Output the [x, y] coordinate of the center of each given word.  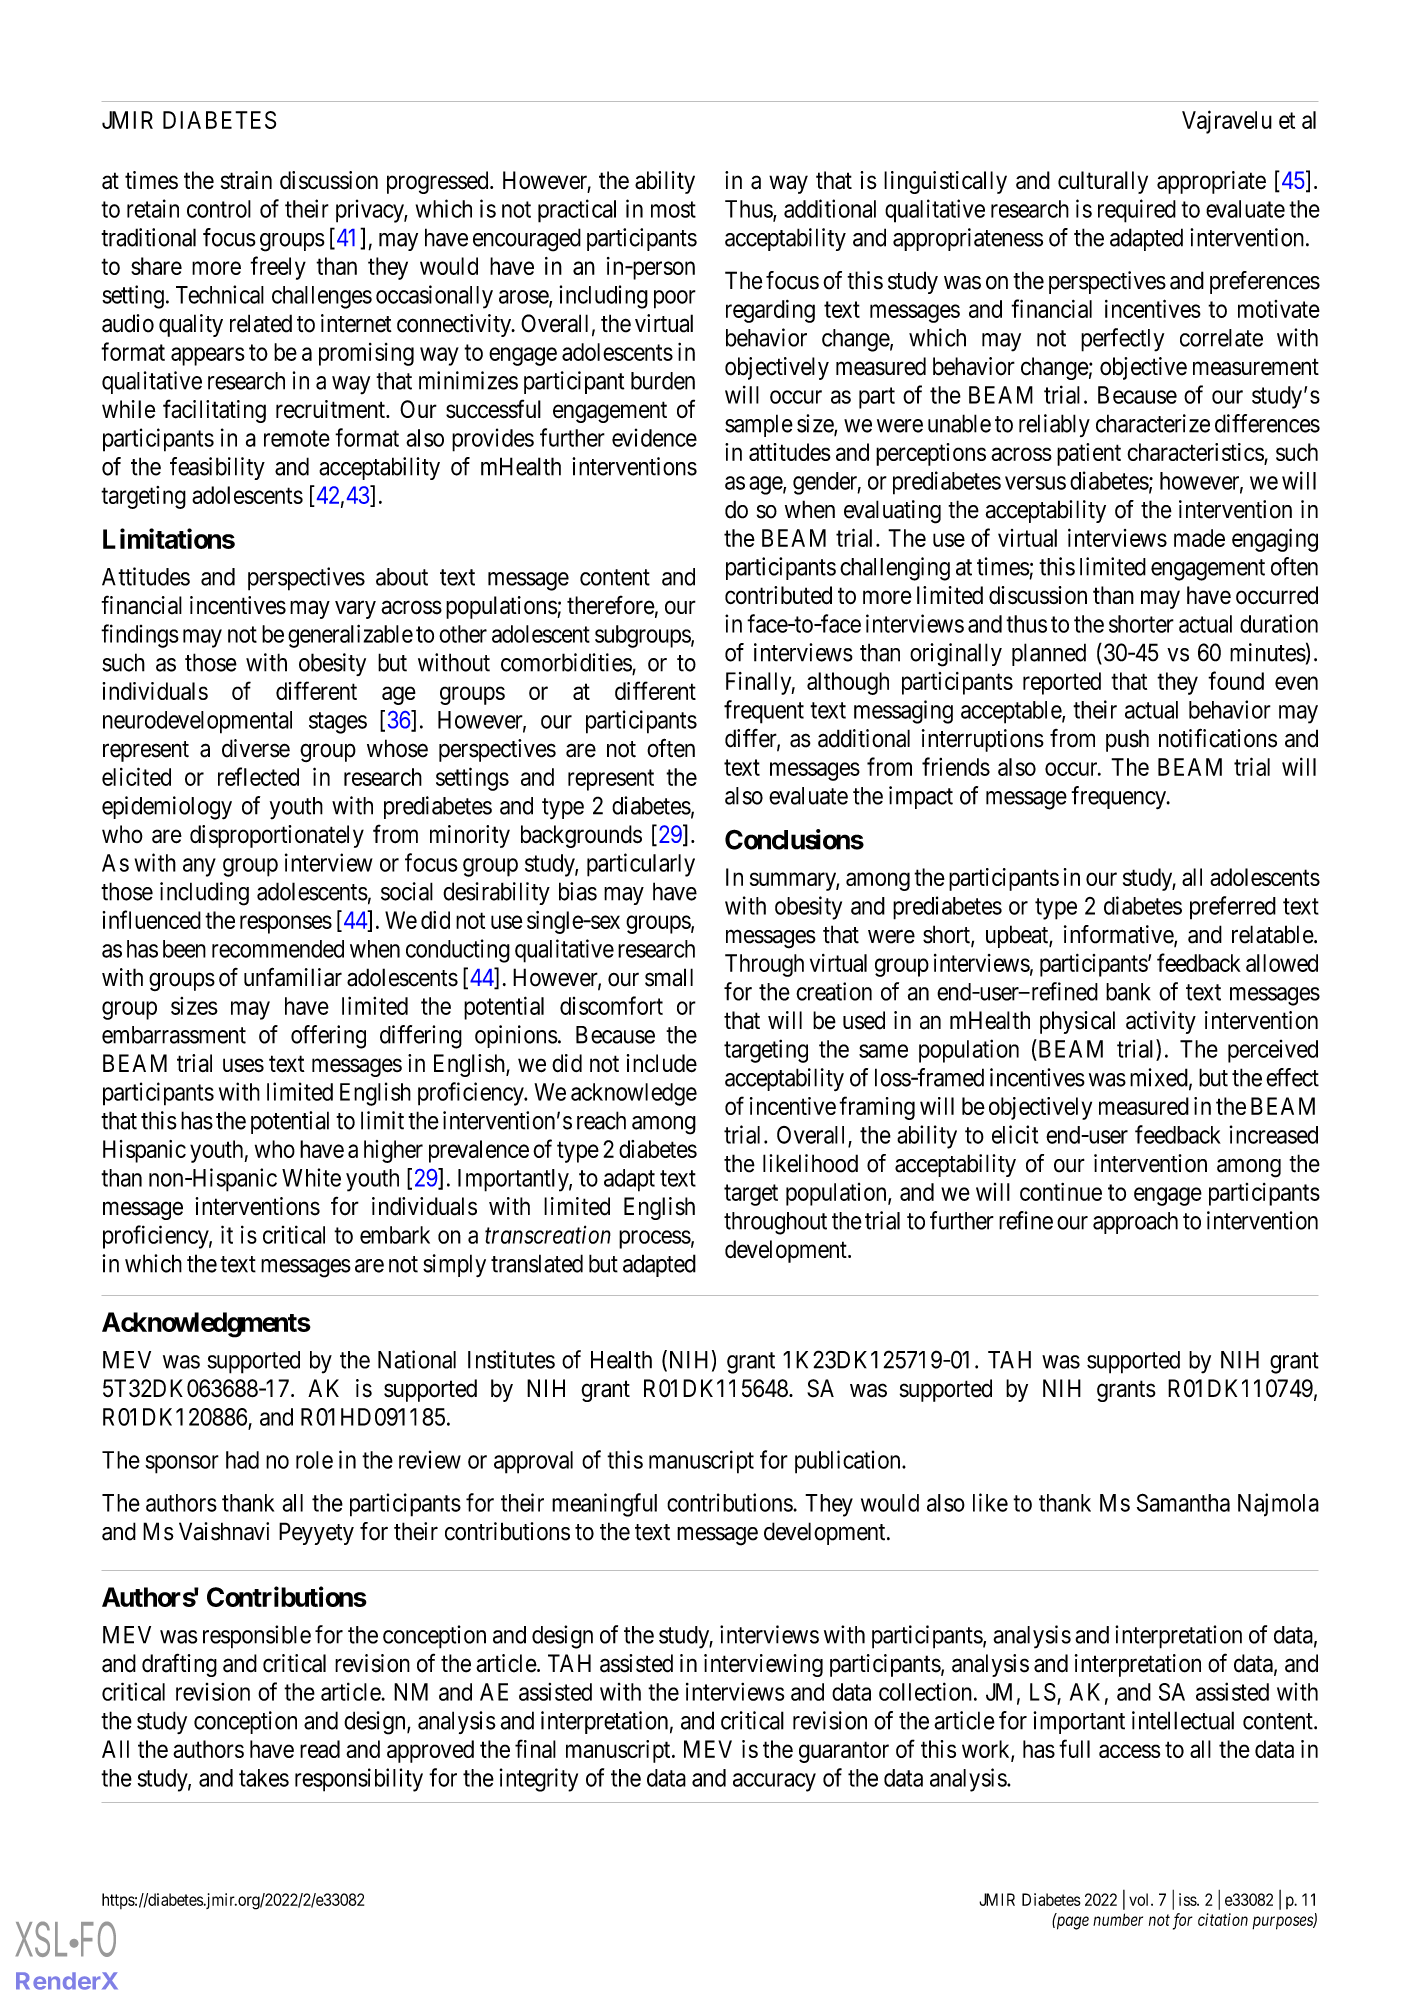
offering [328, 1037]
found [1236, 680]
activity [1161, 1022]
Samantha [1183, 1502]
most [673, 209]
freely [278, 268]
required [1137, 211]
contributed [778, 595]
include [661, 1063]
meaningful [604, 1505]
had [242, 1460]
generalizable [350, 636]
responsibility [359, 1780]
